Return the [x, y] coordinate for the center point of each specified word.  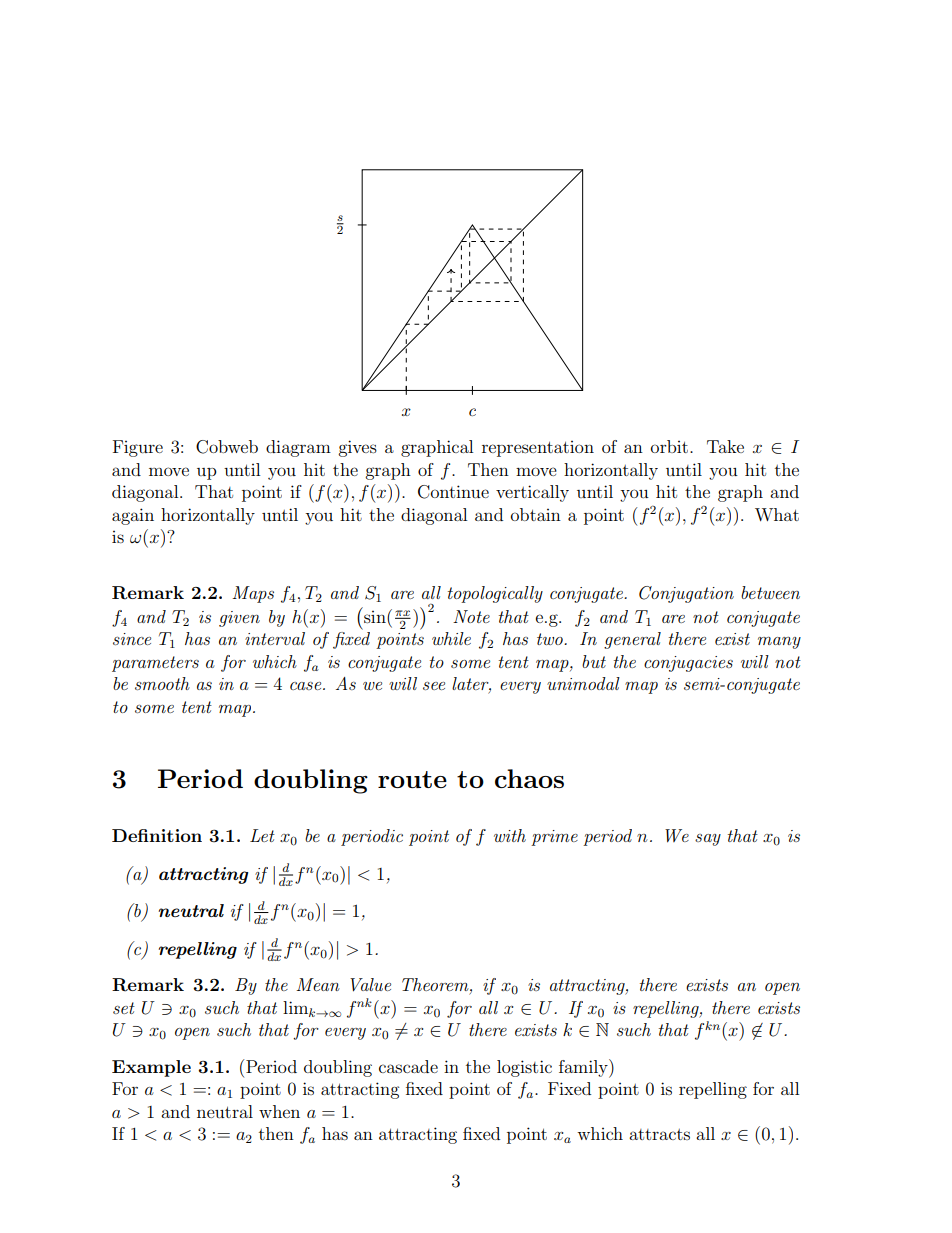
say [708, 840]
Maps [253, 594]
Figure [138, 448]
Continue [453, 492]
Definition [157, 835]
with [510, 835]
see [434, 686]
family [584, 1068]
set [124, 1008]
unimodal [583, 683]
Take [725, 446]
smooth [162, 683]
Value [370, 985]
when [279, 1111]
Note [471, 616]
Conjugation [686, 594]
